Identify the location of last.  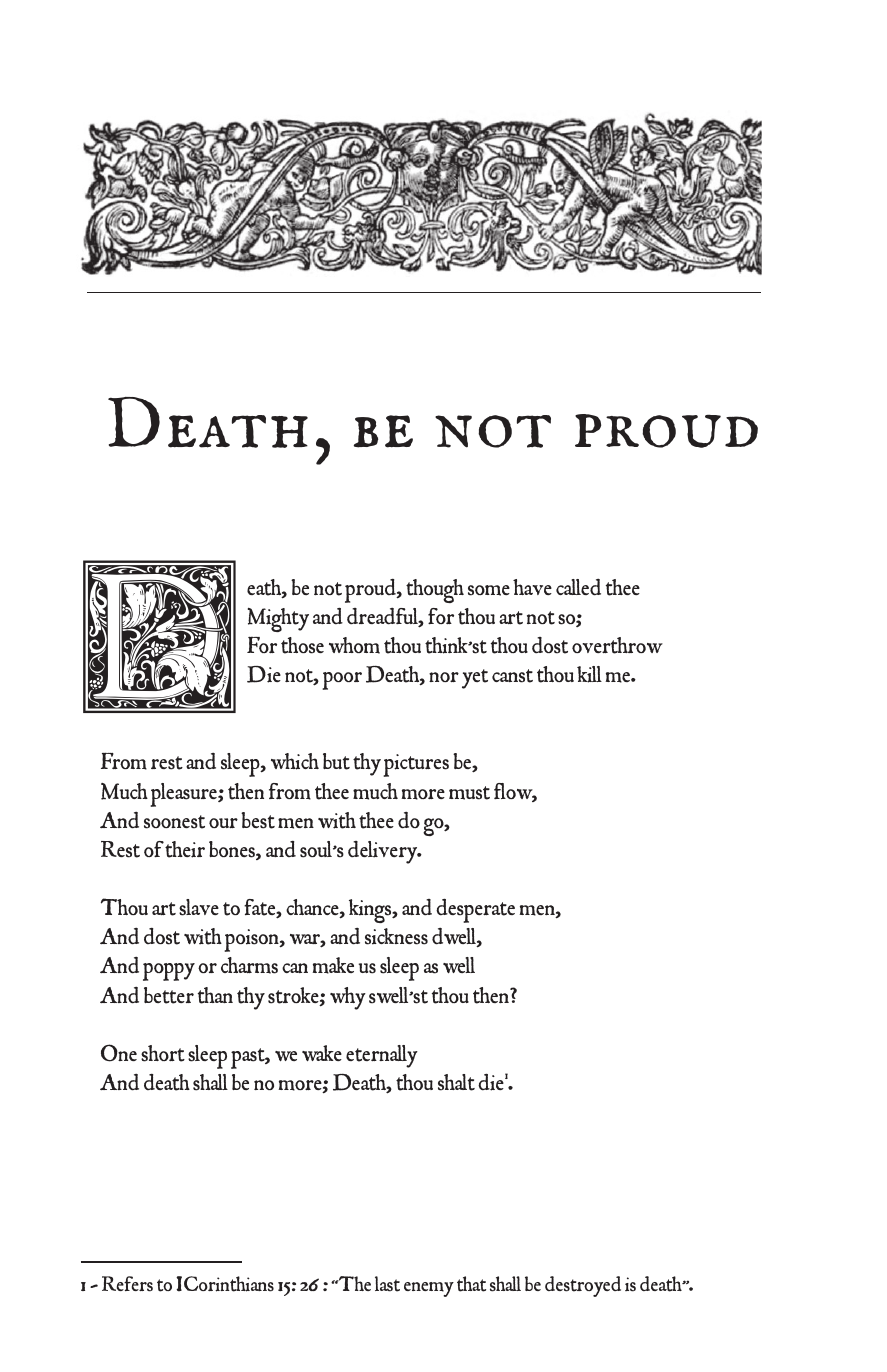
(387, 1284).
